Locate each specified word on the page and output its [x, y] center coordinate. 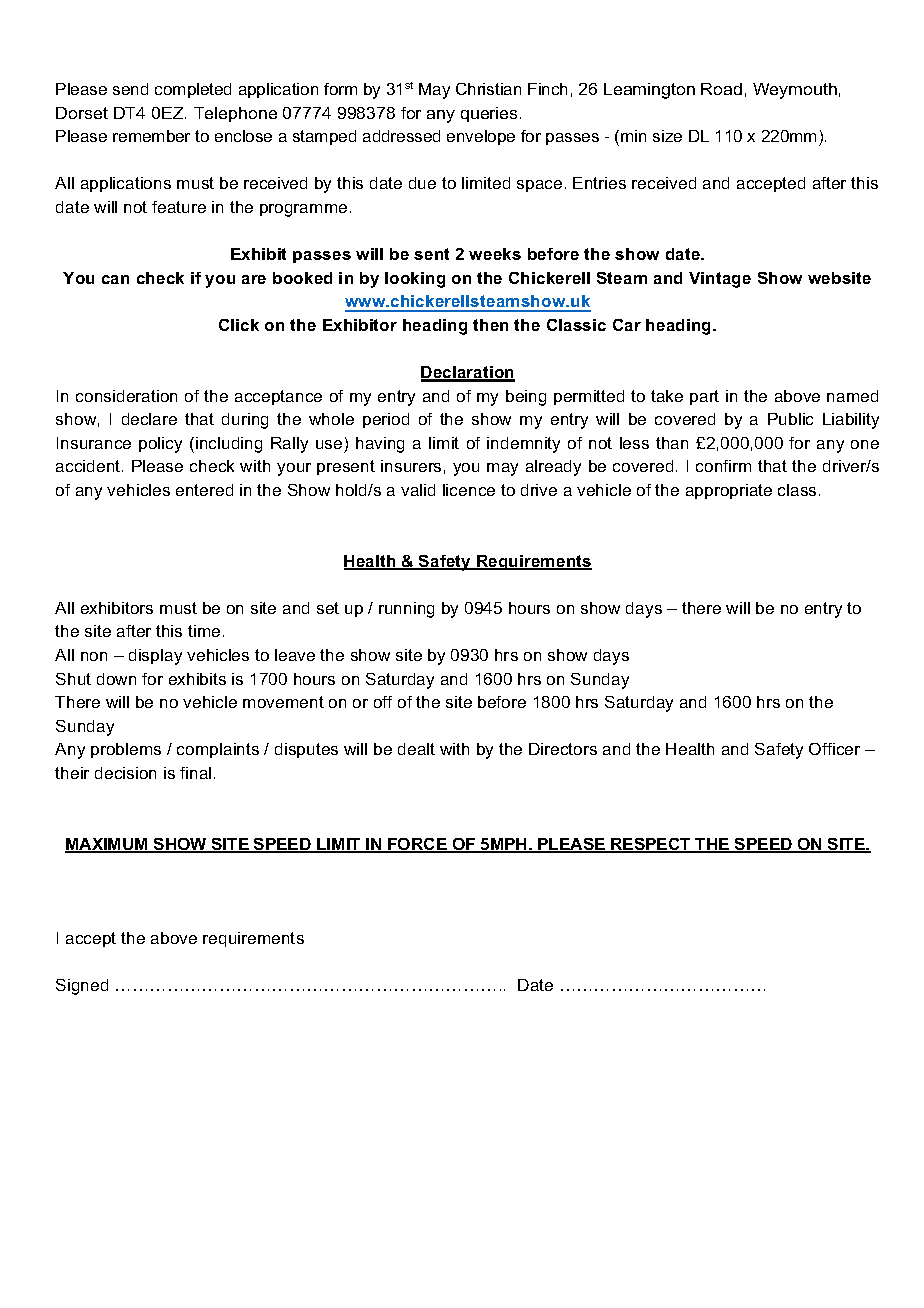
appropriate [729, 491]
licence [469, 490]
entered [204, 490]
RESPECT [651, 845]
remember [151, 136]
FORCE [418, 845]
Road [721, 89]
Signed [82, 987]
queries [489, 114]
